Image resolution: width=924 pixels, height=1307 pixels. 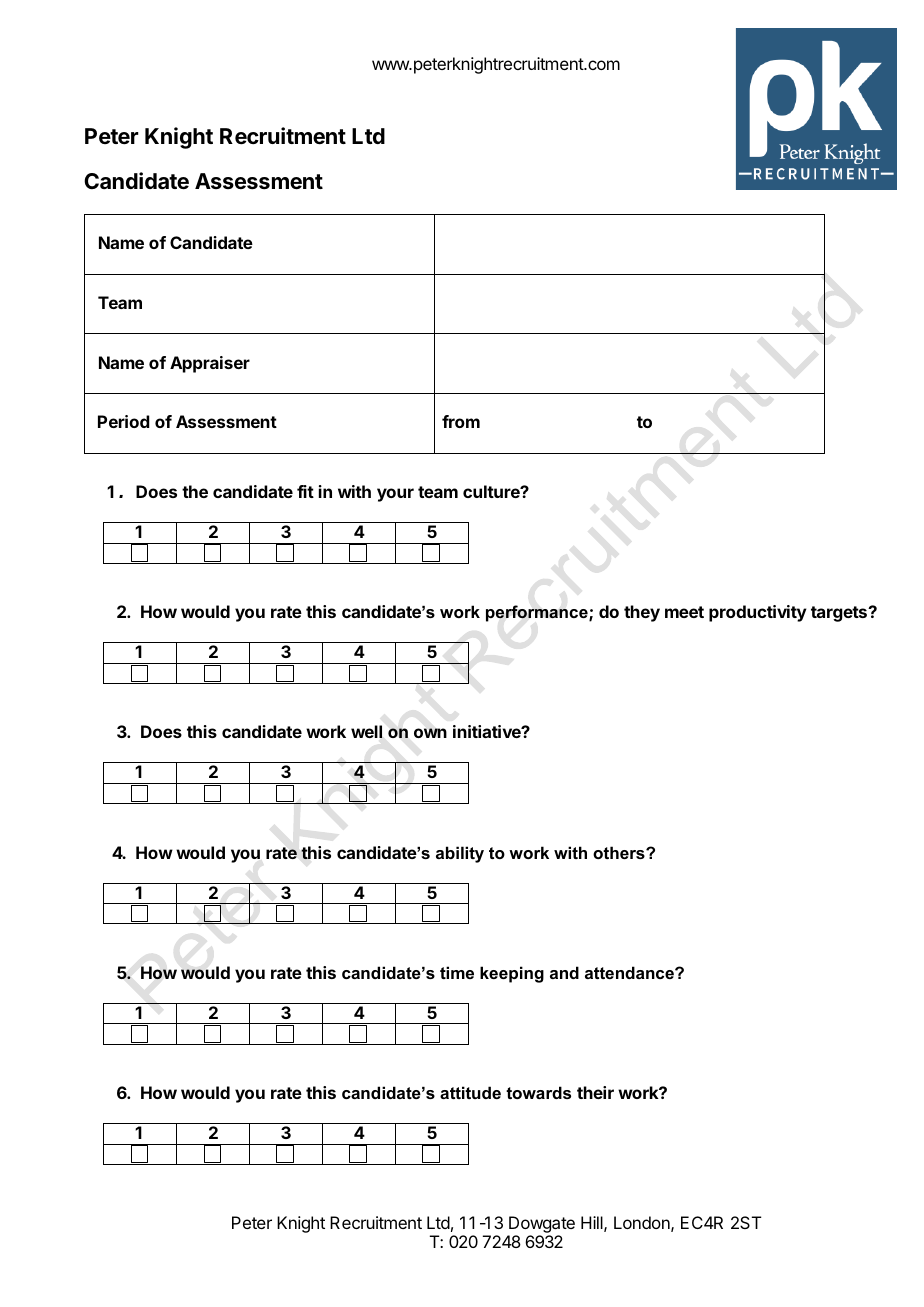 I want to click on from, so click(x=461, y=421).
